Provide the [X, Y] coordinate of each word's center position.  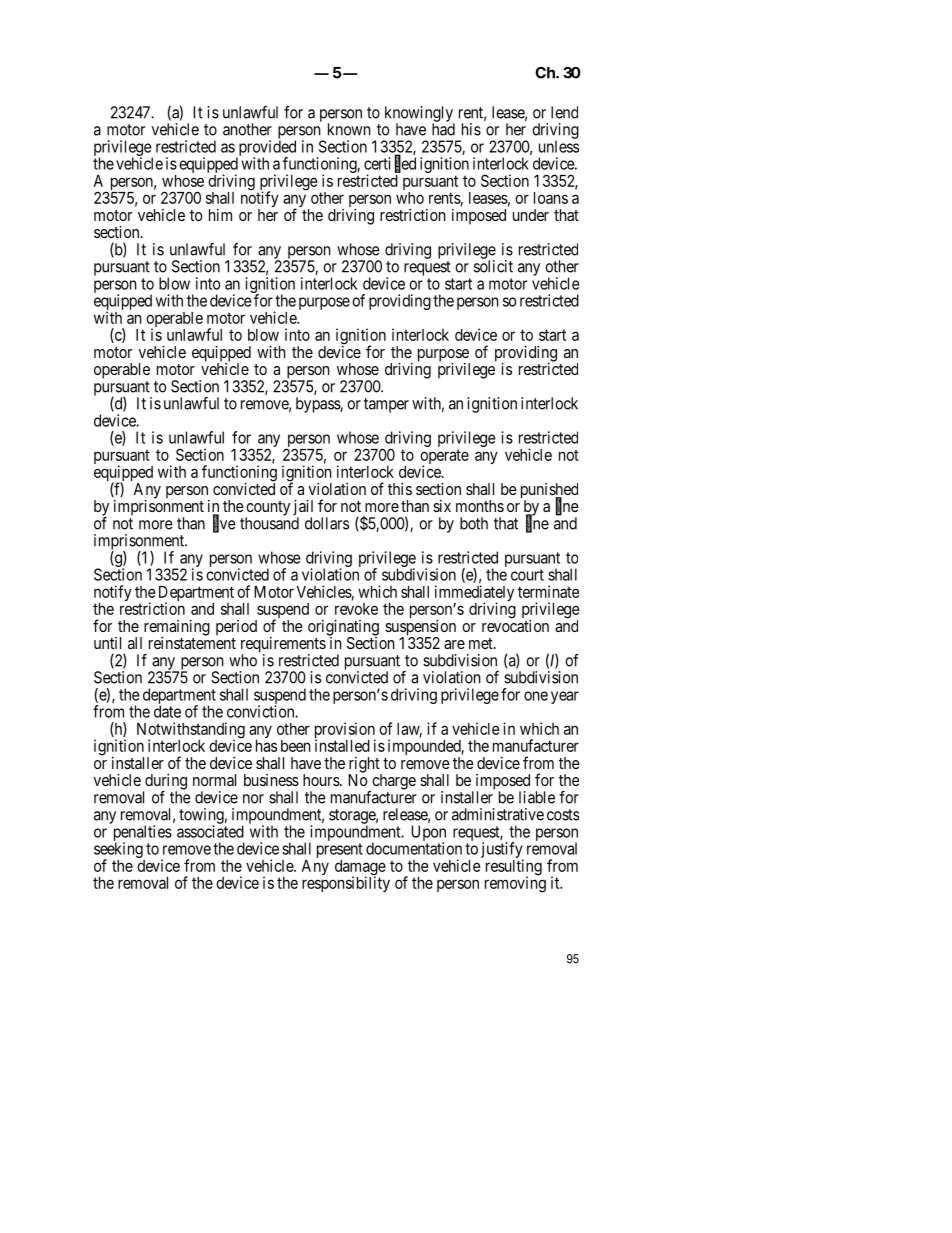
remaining [175, 629]
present [340, 852]
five [224, 524]
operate [444, 458]
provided [266, 149]
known [349, 129]
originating [343, 629]
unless [559, 146]
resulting [514, 868]
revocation [515, 625]
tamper [386, 405]
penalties [143, 834]
